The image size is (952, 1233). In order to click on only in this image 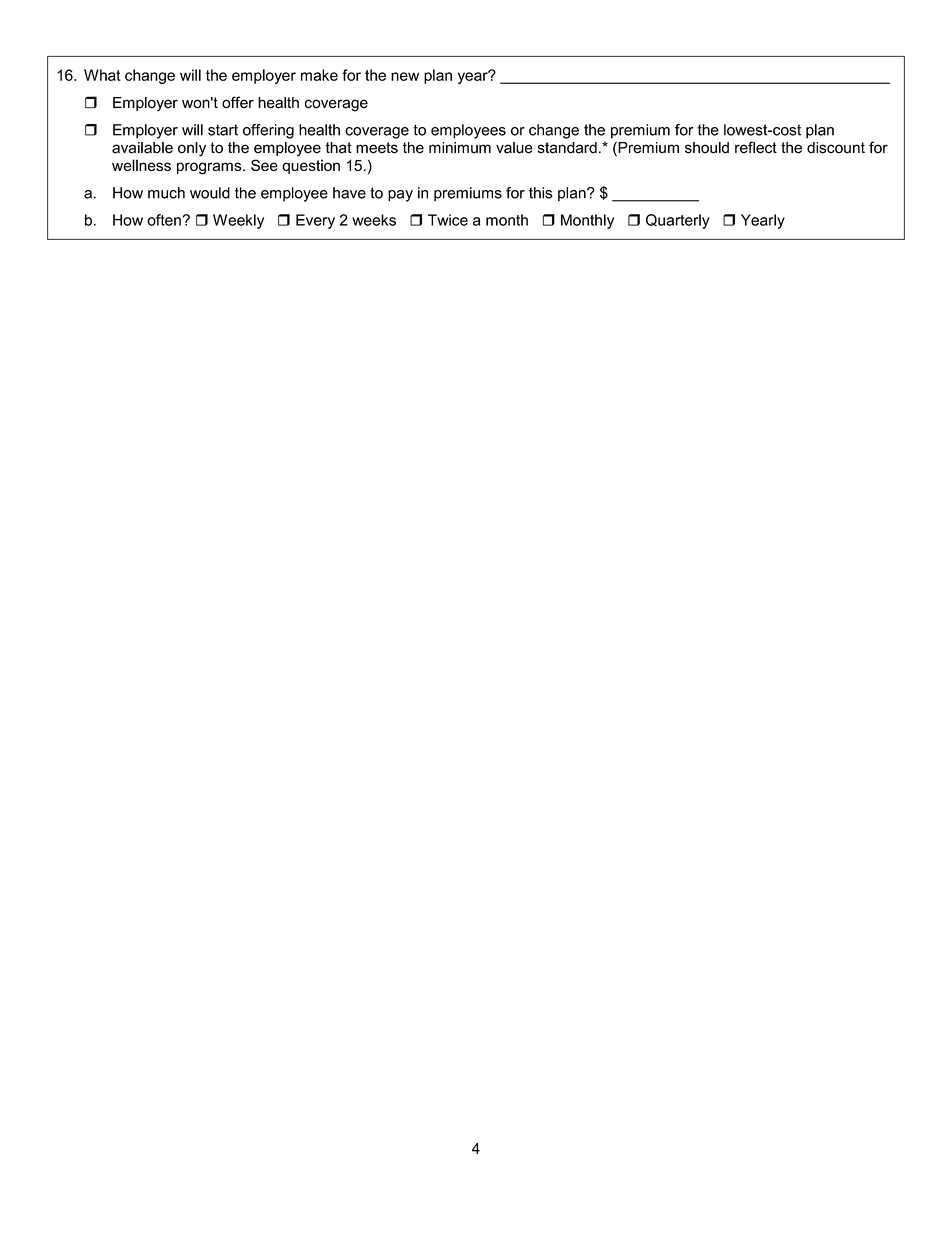, I will do `click(192, 149)`.
